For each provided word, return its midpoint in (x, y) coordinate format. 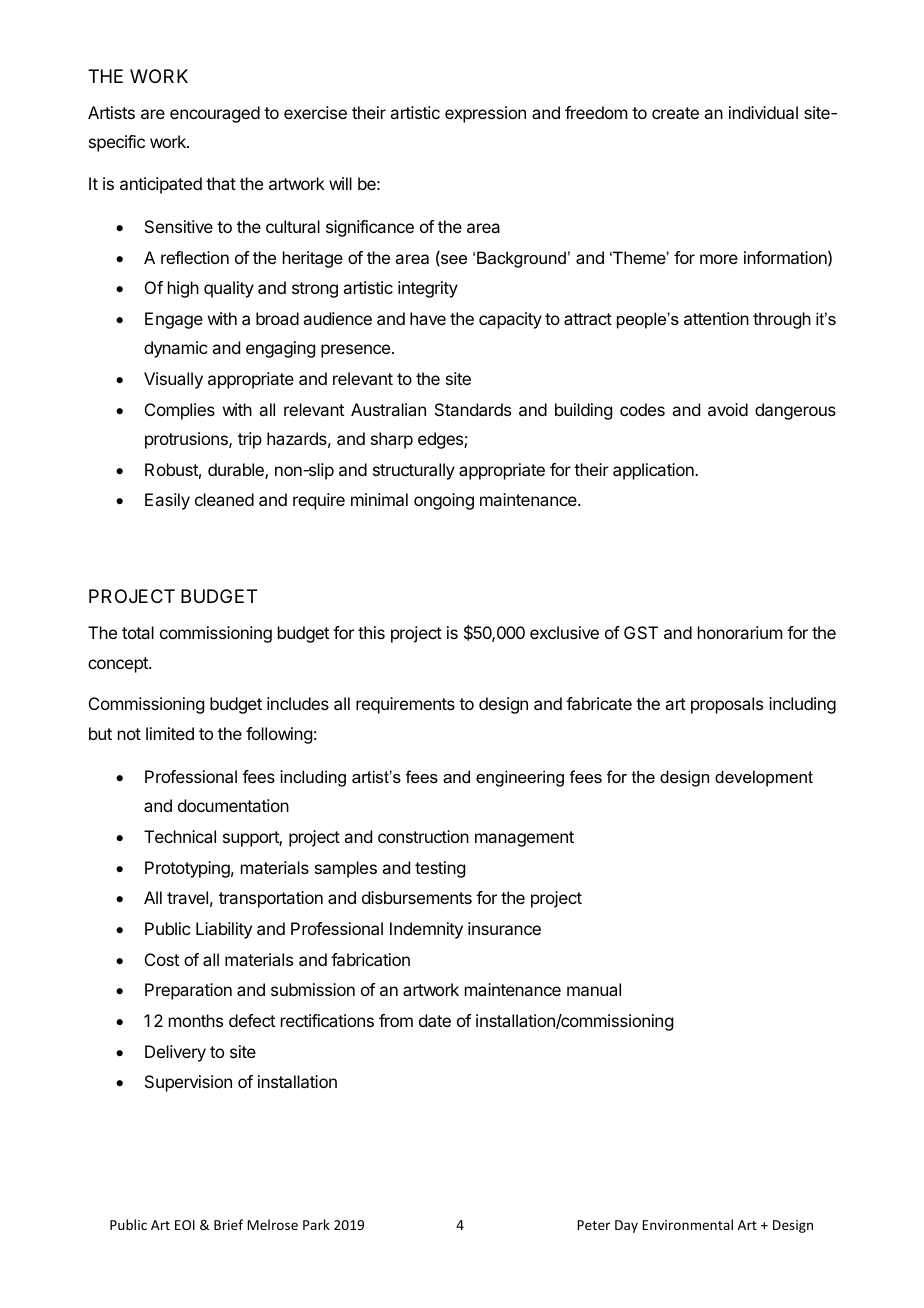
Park (316, 1224)
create (675, 113)
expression (485, 114)
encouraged (215, 114)
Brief (228, 1224)
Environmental (687, 1224)
